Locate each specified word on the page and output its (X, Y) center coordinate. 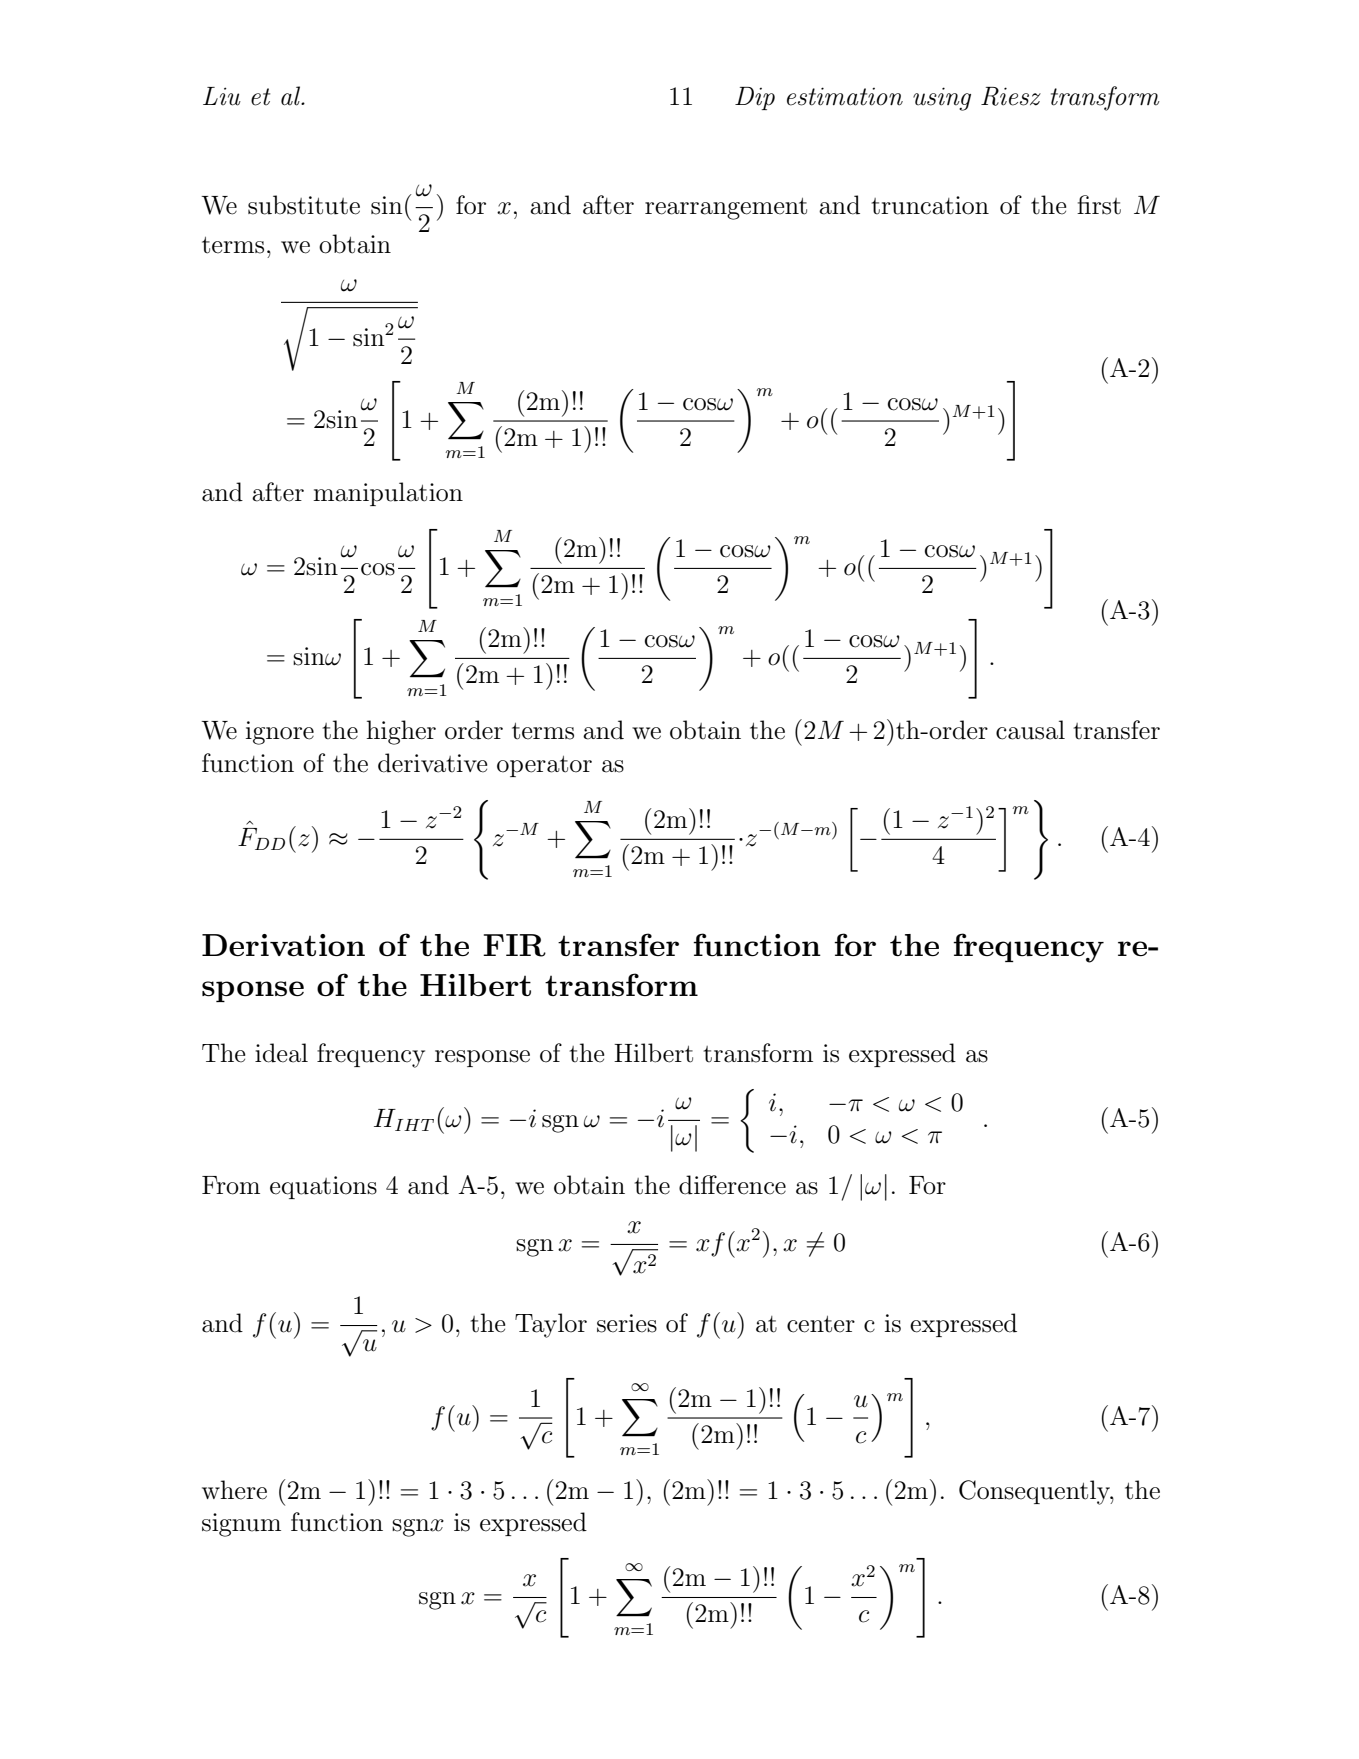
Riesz (1011, 96)
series (627, 1323)
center (821, 1324)
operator (544, 766)
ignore (280, 733)
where (234, 1490)
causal (1030, 730)
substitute (304, 205)
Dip (755, 98)
